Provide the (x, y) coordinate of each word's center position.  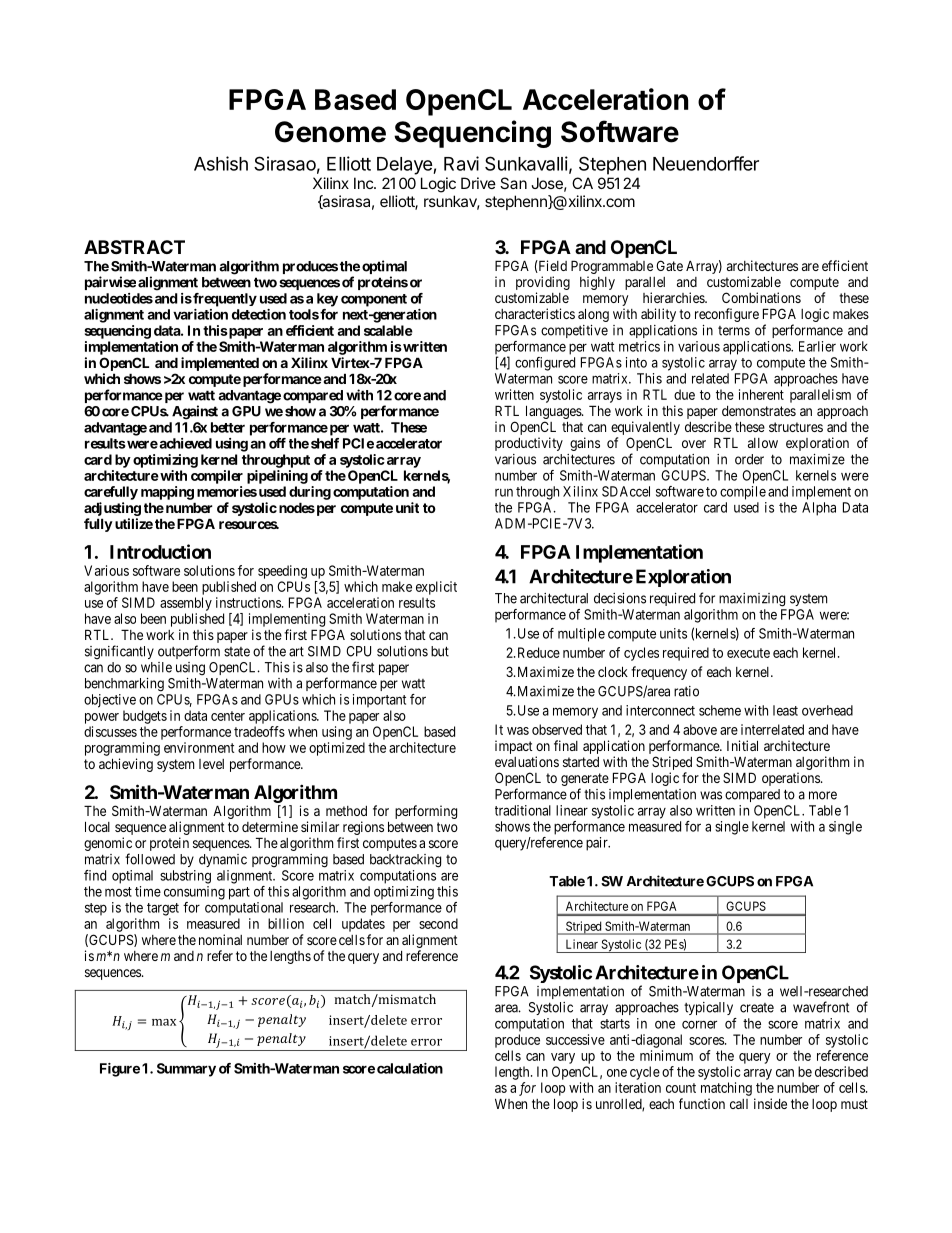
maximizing (752, 600)
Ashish (221, 163)
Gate (669, 265)
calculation (410, 1068)
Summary (186, 1070)
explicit (436, 588)
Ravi (461, 163)
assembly (186, 604)
